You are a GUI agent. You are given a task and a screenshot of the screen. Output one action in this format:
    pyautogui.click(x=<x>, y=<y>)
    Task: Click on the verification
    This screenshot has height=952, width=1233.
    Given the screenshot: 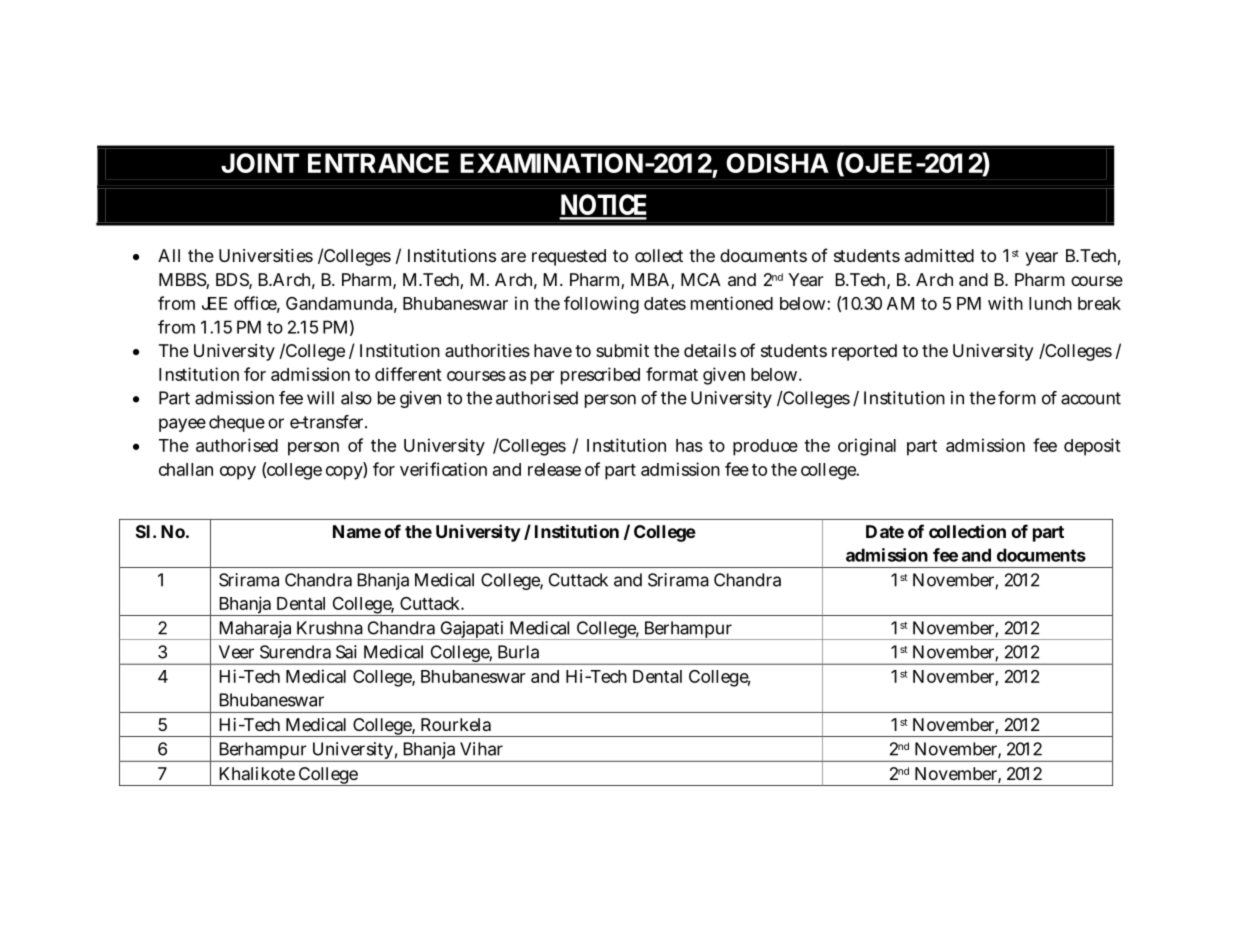 What is the action you would take?
    pyautogui.click(x=443, y=469)
